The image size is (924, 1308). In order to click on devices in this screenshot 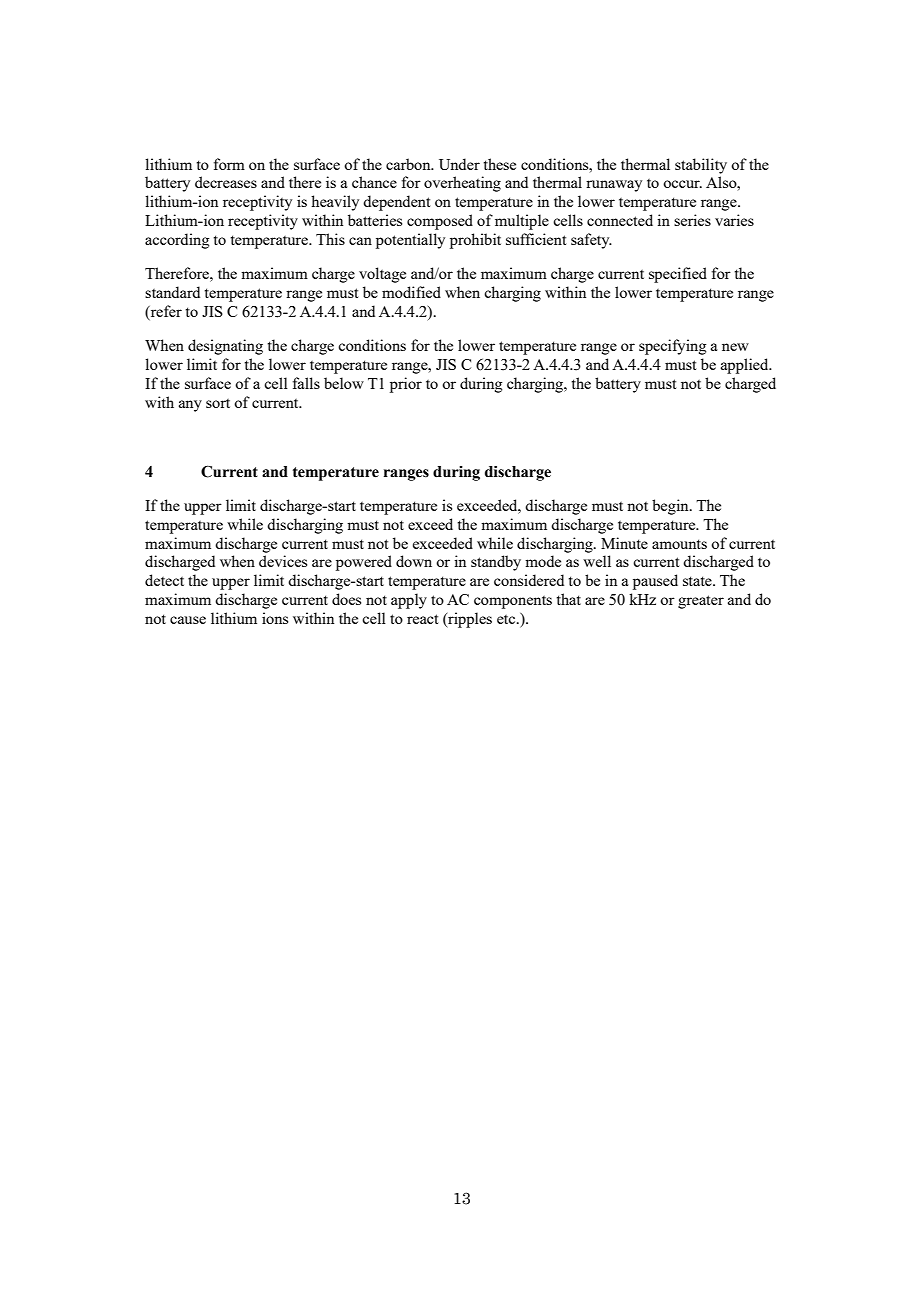, I will do `click(283, 561)`.
